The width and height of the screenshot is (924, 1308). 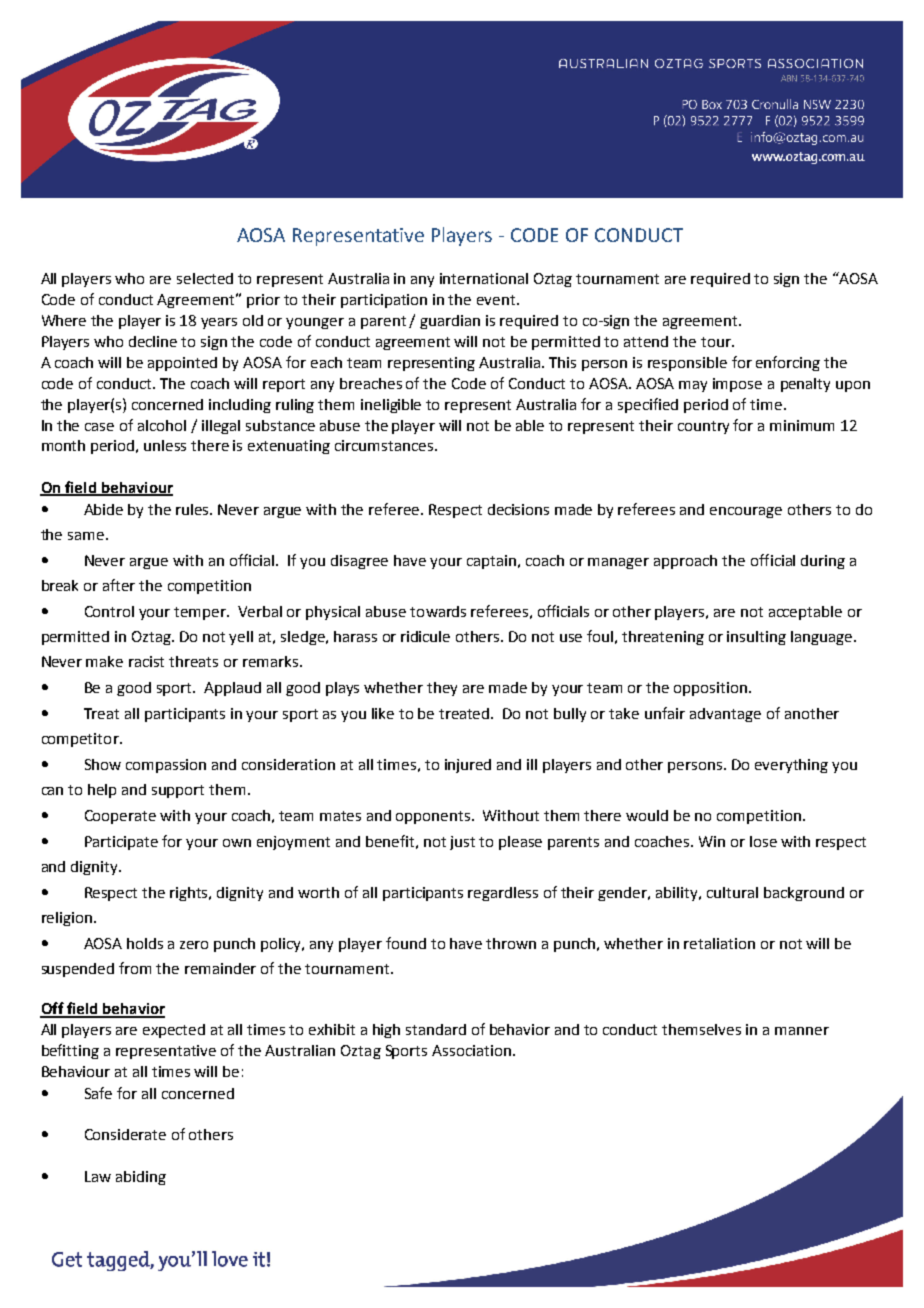 I want to click on cultural, so click(x=732, y=892).
